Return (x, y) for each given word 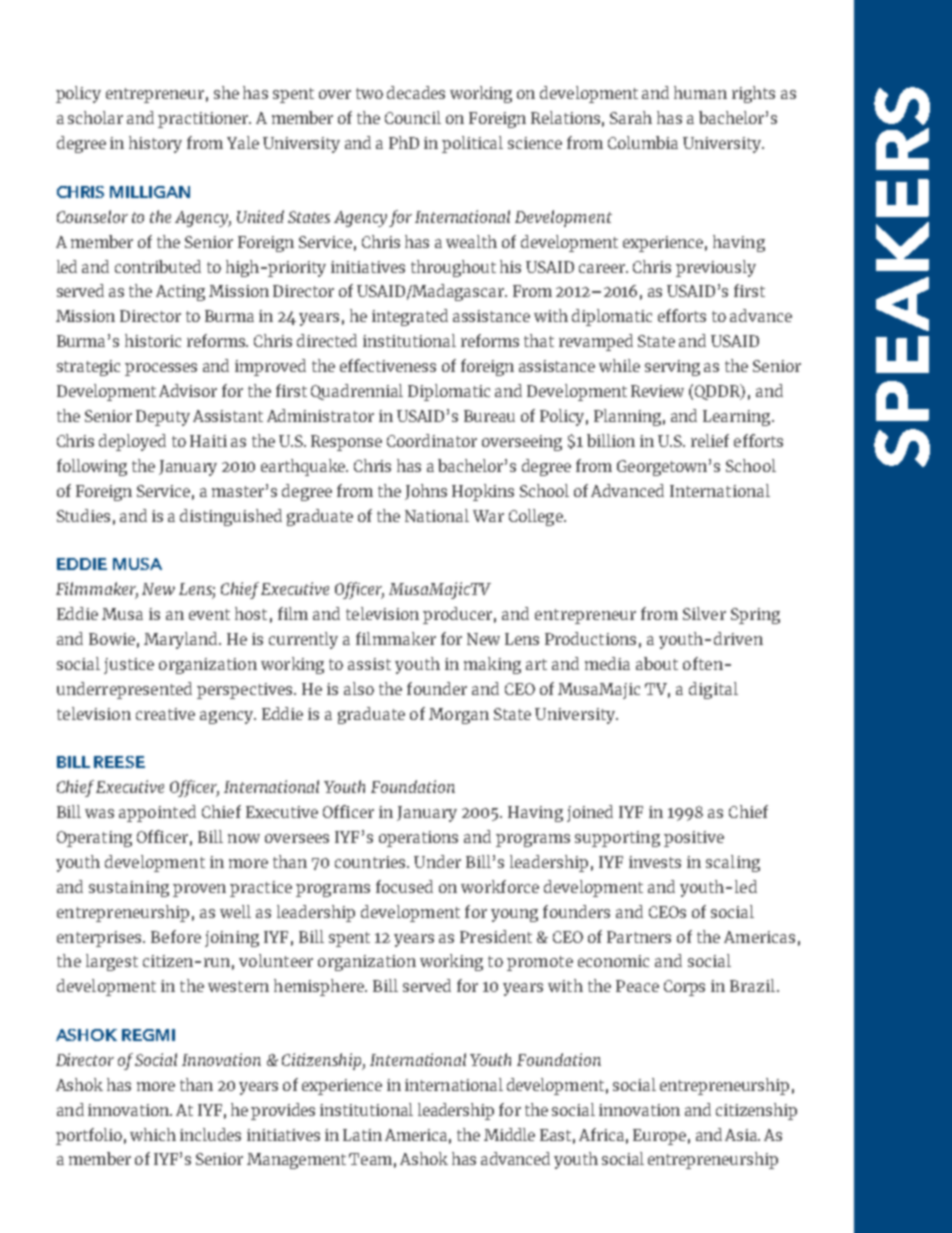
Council (413, 117)
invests (655, 862)
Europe (659, 1137)
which (153, 1134)
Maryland (182, 640)
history (155, 144)
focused (404, 886)
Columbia (643, 142)
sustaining (129, 889)
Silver (704, 613)
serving (672, 368)
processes (161, 369)
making (492, 665)
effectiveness (388, 365)
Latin (362, 1135)
